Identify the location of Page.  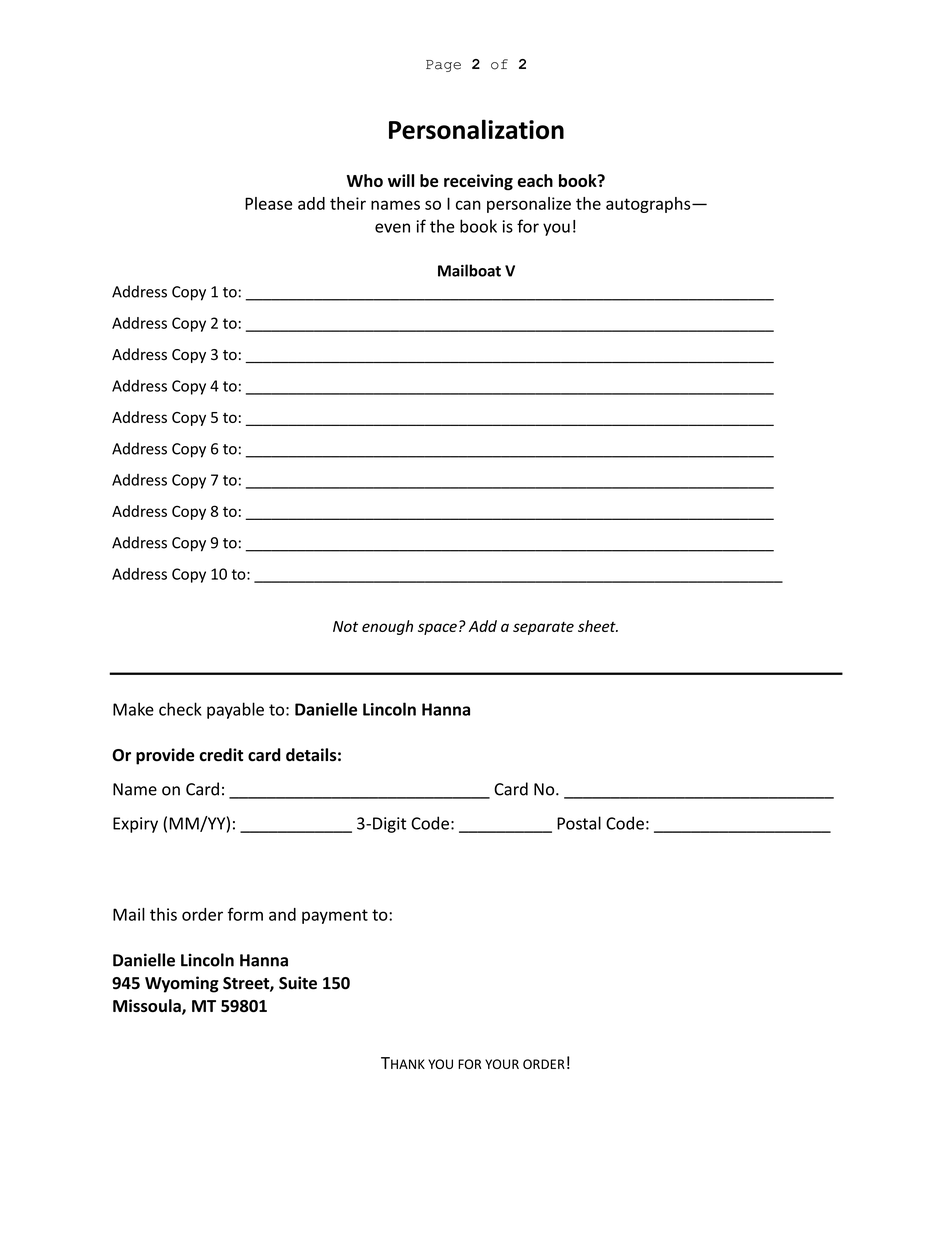
(443, 66).
